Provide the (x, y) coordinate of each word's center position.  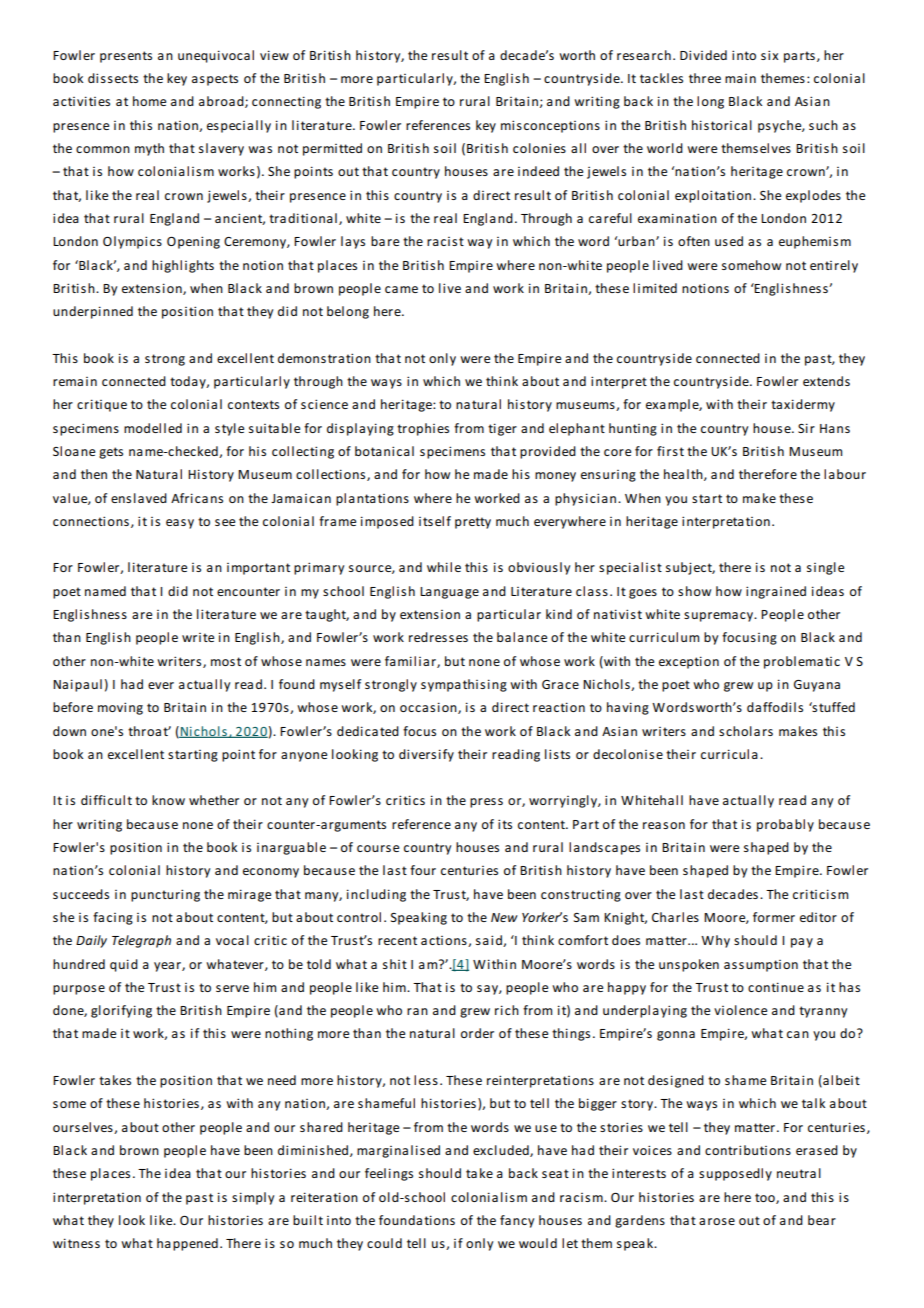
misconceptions (550, 126)
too (766, 1198)
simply (253, 1198)
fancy (517, 1221)
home (149, 101)
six (769, 55)
